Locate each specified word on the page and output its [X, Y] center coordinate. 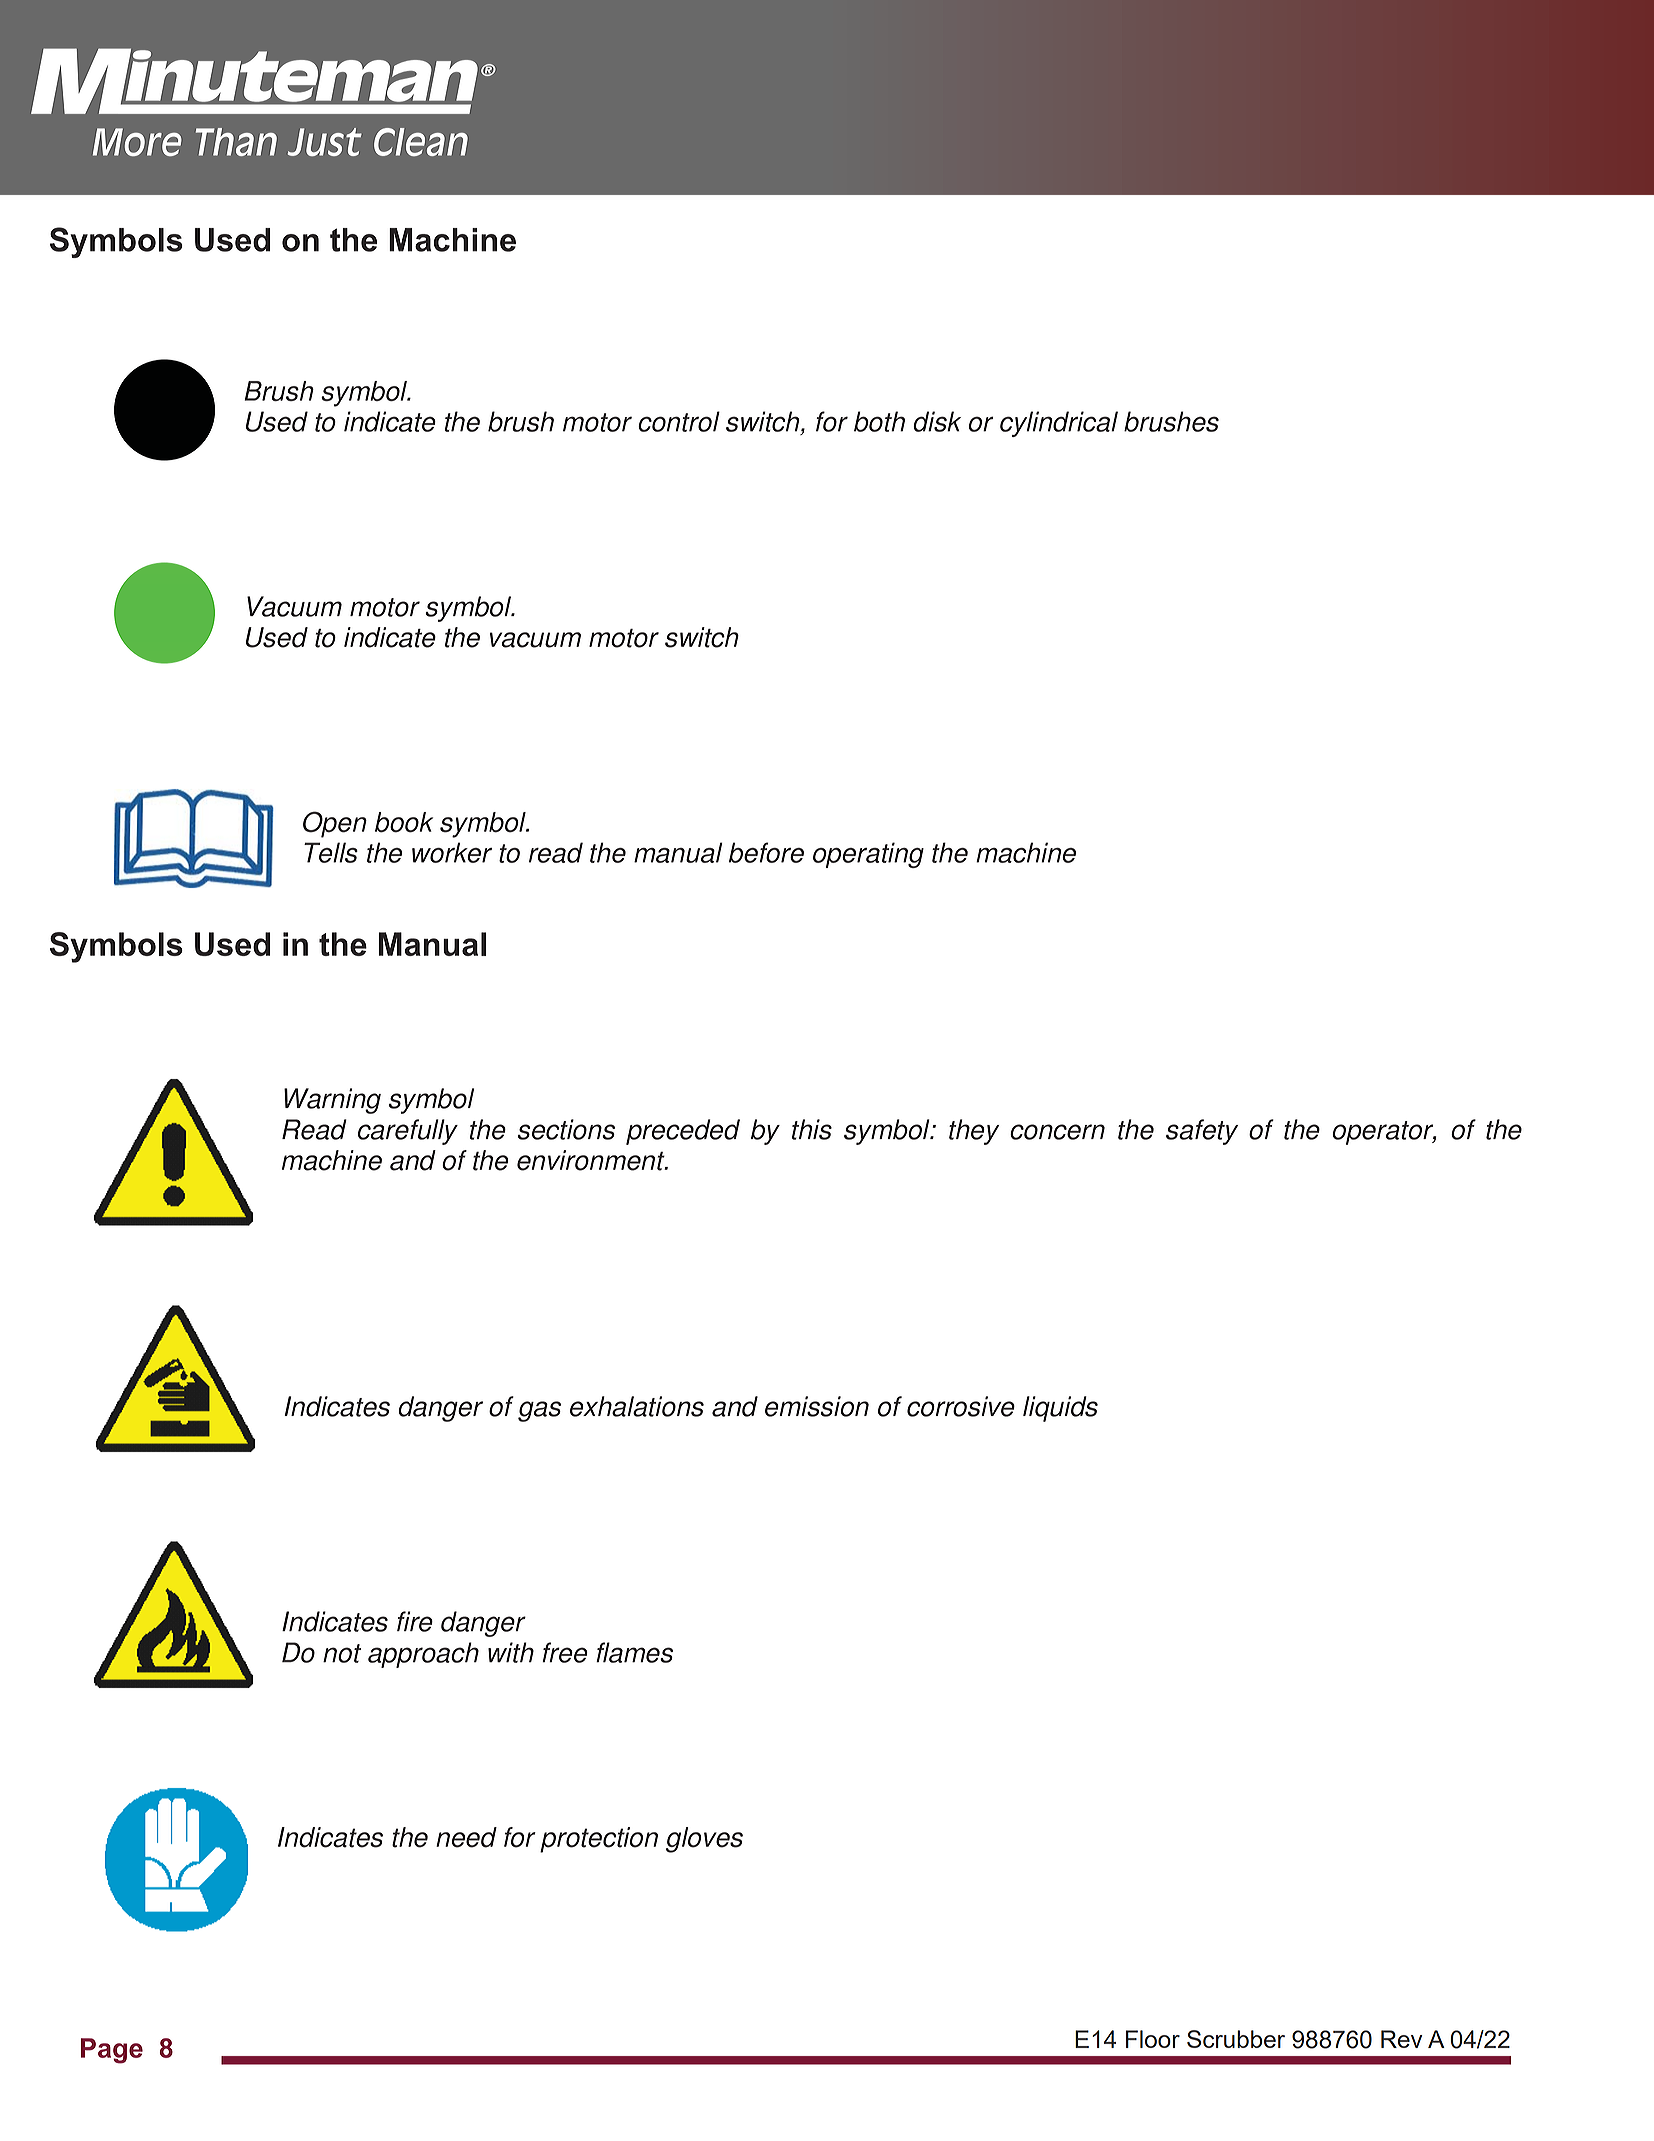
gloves [704, 1840]
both [879, 421]
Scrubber [1236, 2039]
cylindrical [1059, 424]
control [679, 421]
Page [112, 2051]
